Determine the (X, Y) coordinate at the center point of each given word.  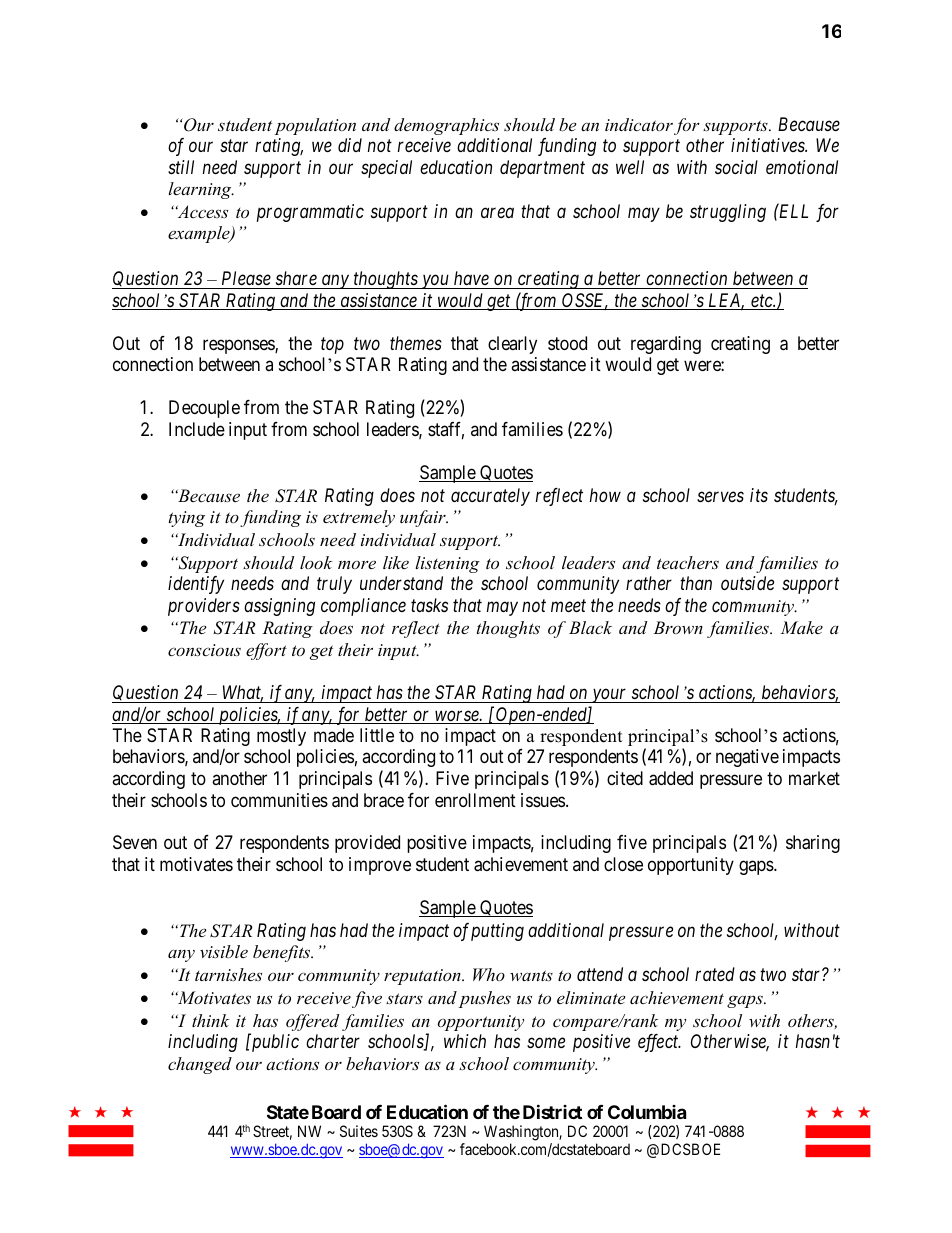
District (552, 1111)
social (736, 167)
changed (200, 1065)
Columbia (647, 1112)
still (181, 167)
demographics (446, 126)
